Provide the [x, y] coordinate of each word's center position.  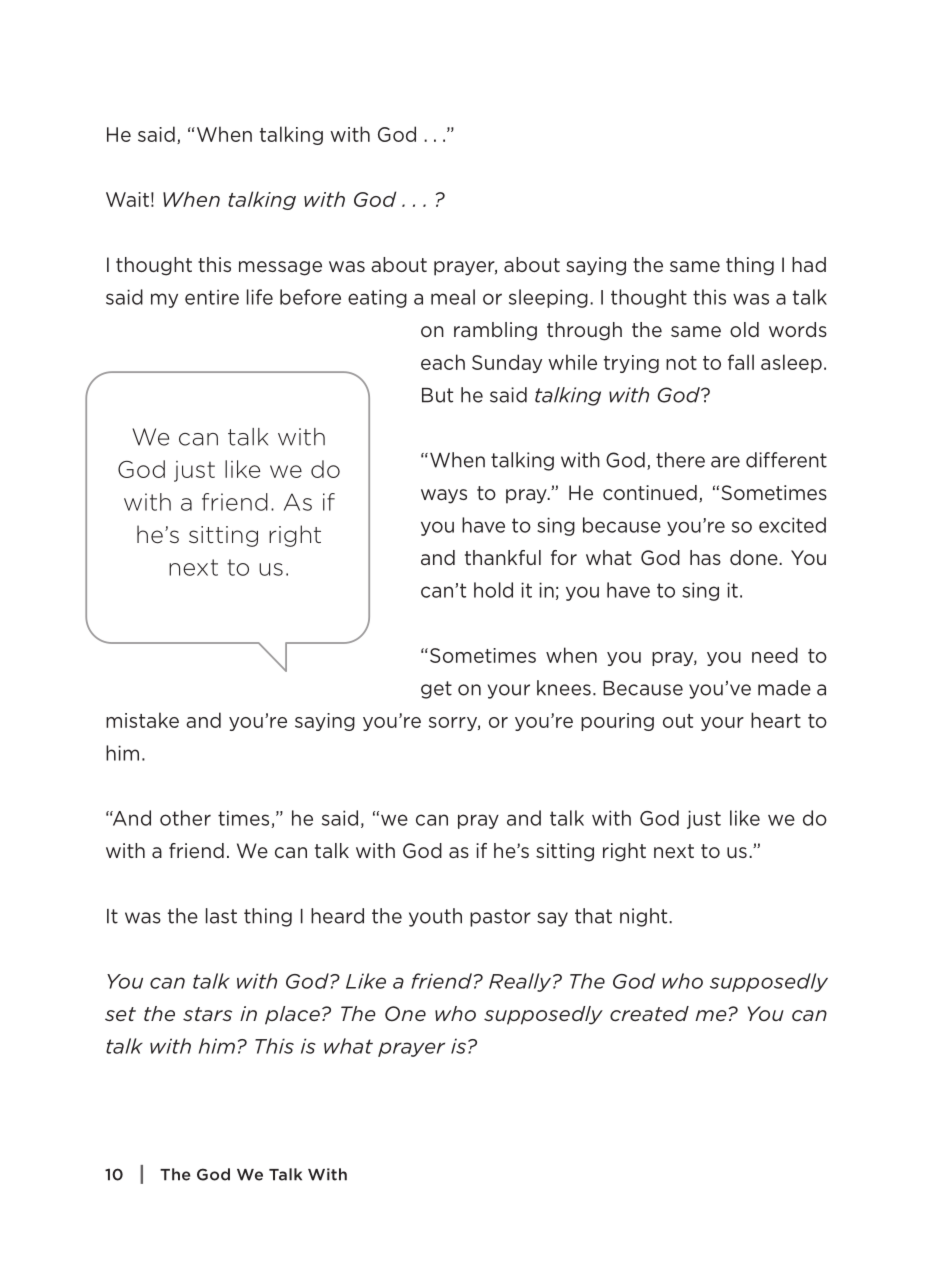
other [185, 818]
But [437, 395]
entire [212, 297]
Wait [127, 199]
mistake [142, 720]
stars [207, 1014]
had [809, 264]
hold [493, 590]
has [705, 557]
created [649, 1013]
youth [435, 917]
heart [776, 720]
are [725, 462]
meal [453, 297]
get [436, 690]
